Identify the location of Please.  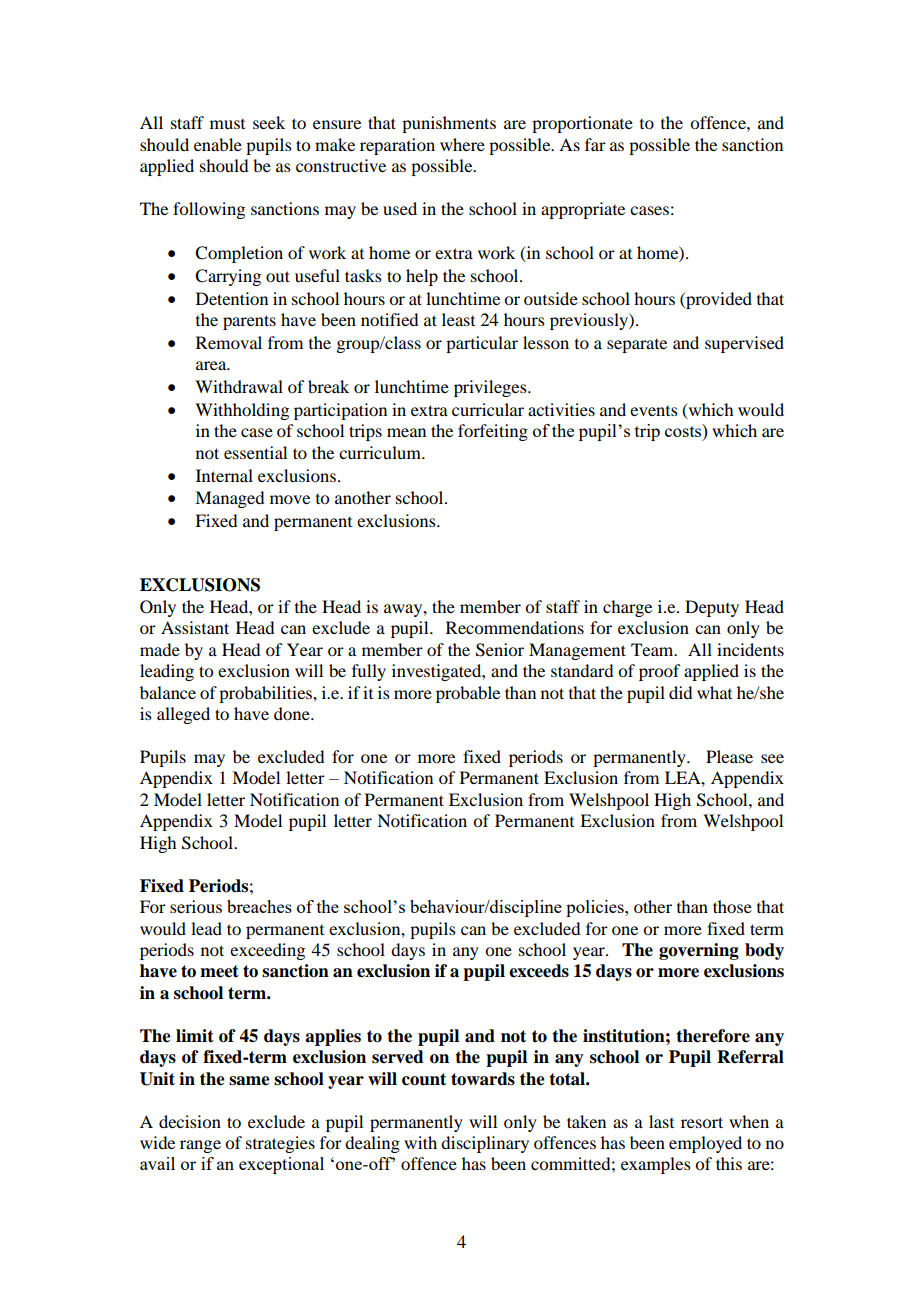
(729, 756).
